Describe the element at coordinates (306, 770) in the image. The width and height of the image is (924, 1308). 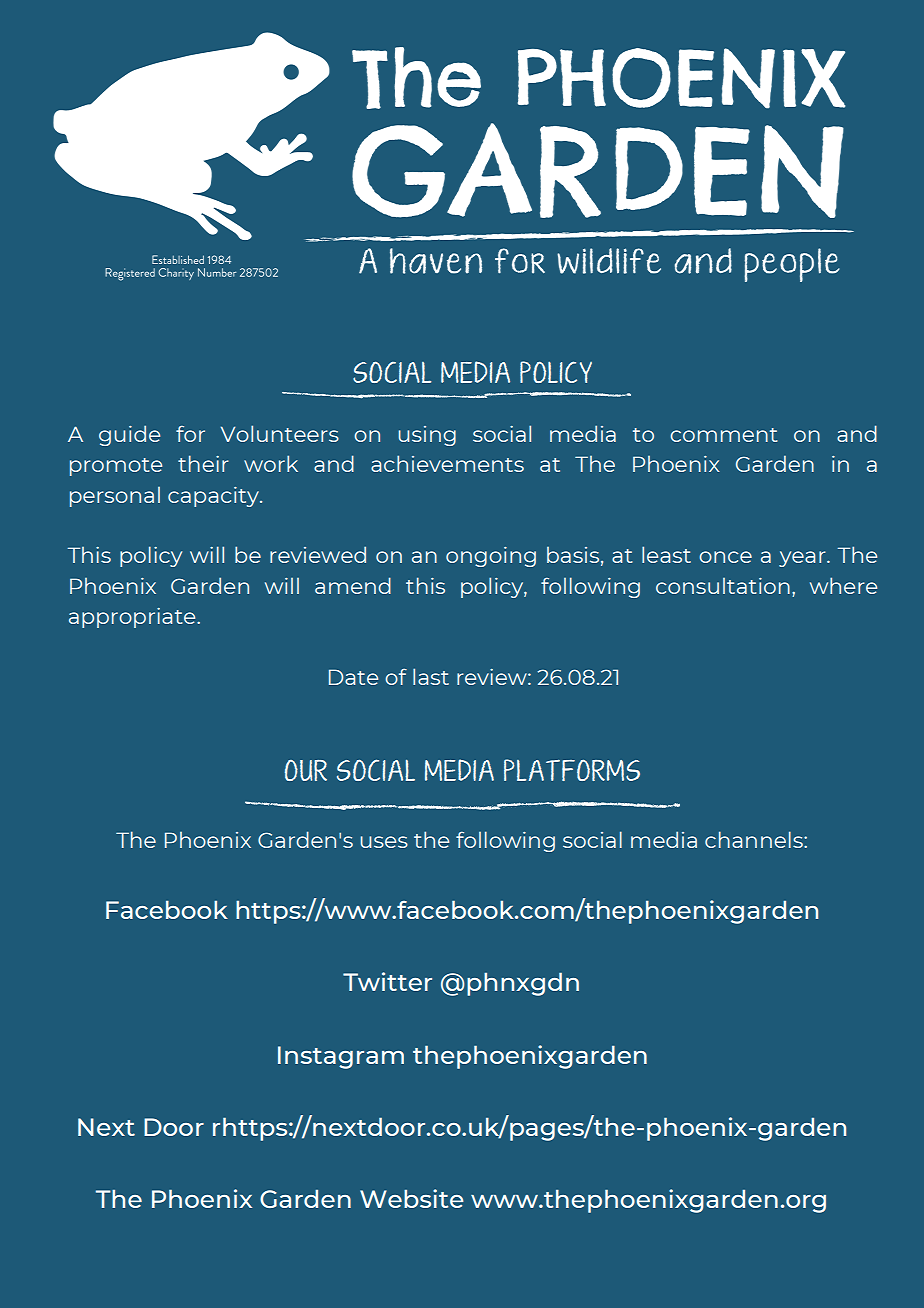
I see `OUR` at that location.
